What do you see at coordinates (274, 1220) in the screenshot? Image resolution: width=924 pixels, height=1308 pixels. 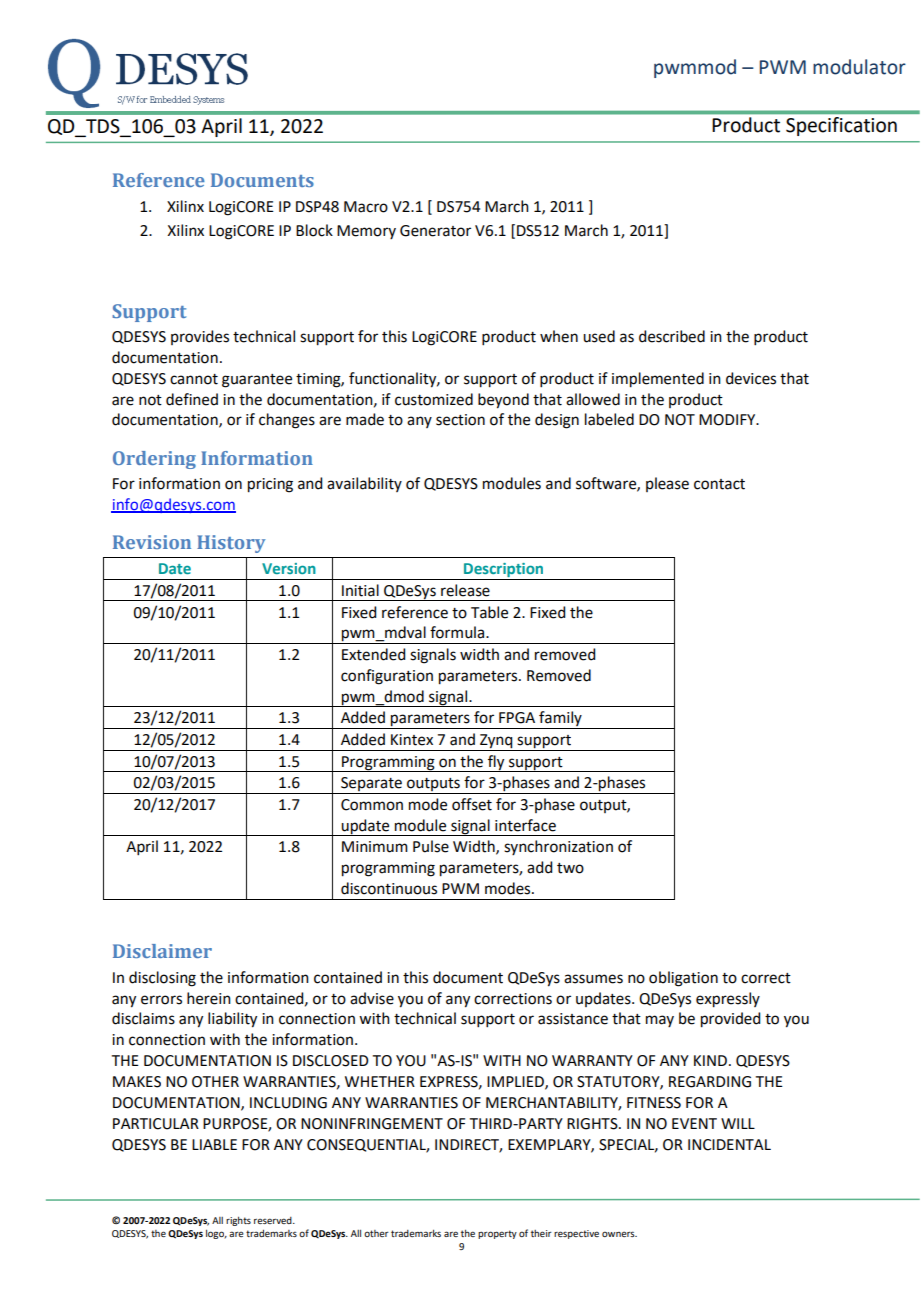 I see `reserved` at bounding box center [274, 1220].
